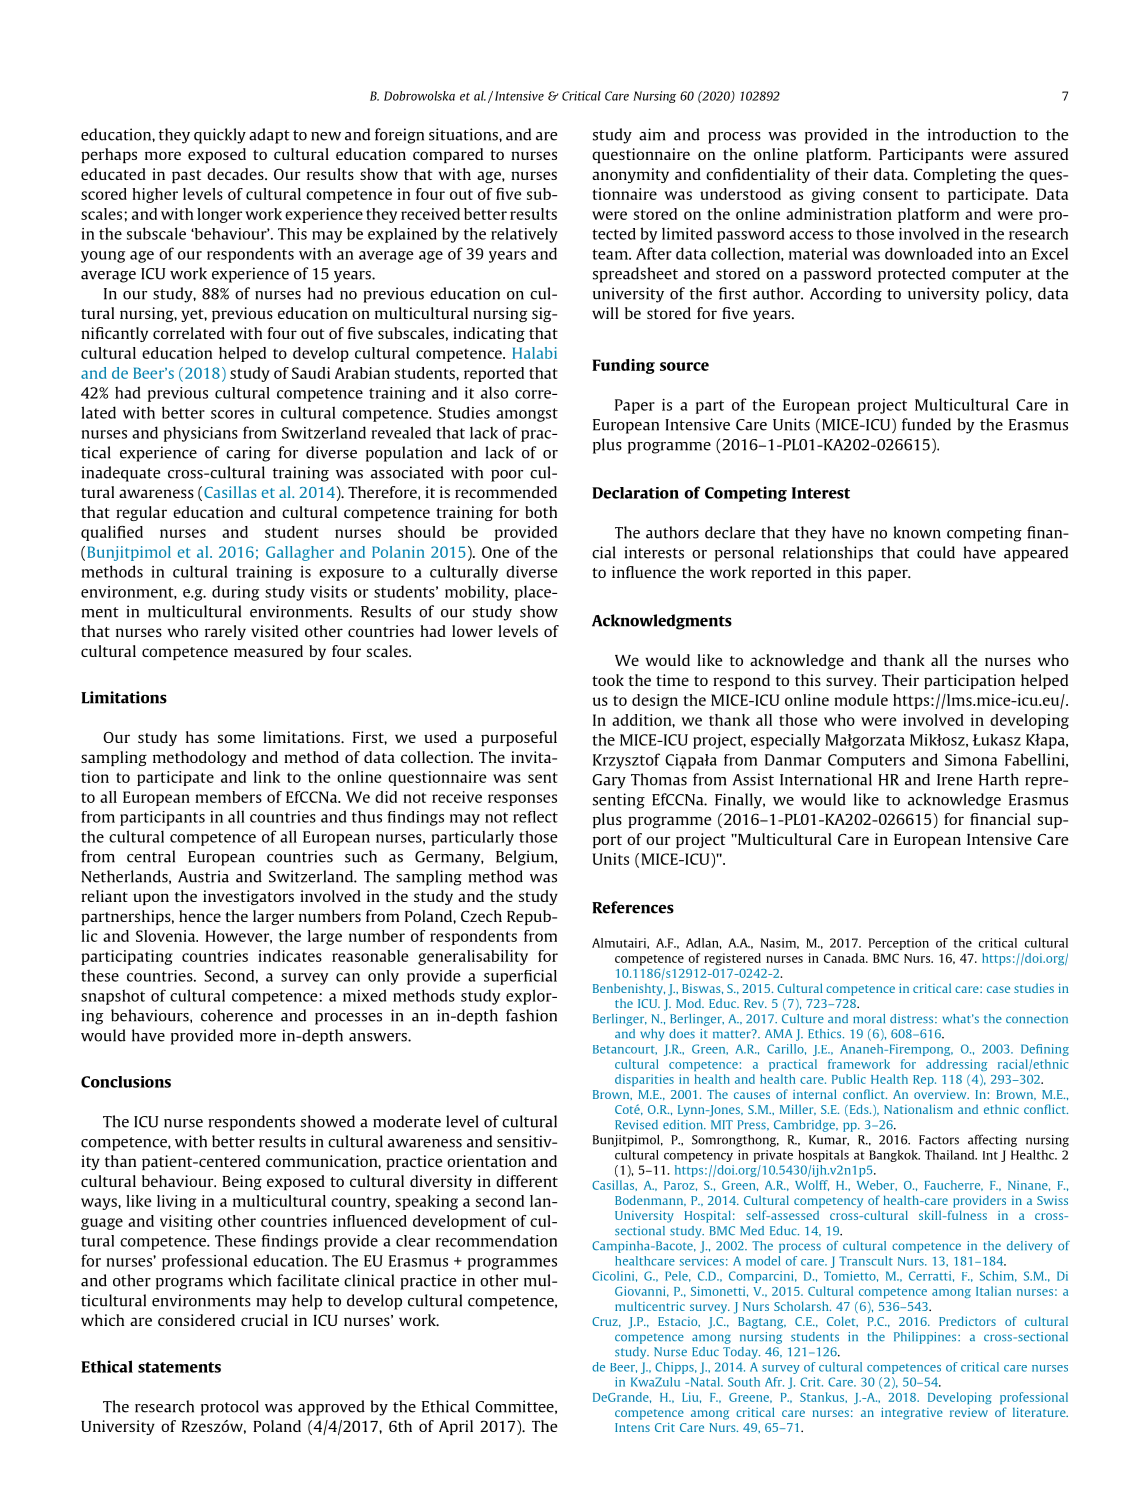 The height and width of the screenshot is (1508, 1131). I want to click on distress, so click(913, 1019).
